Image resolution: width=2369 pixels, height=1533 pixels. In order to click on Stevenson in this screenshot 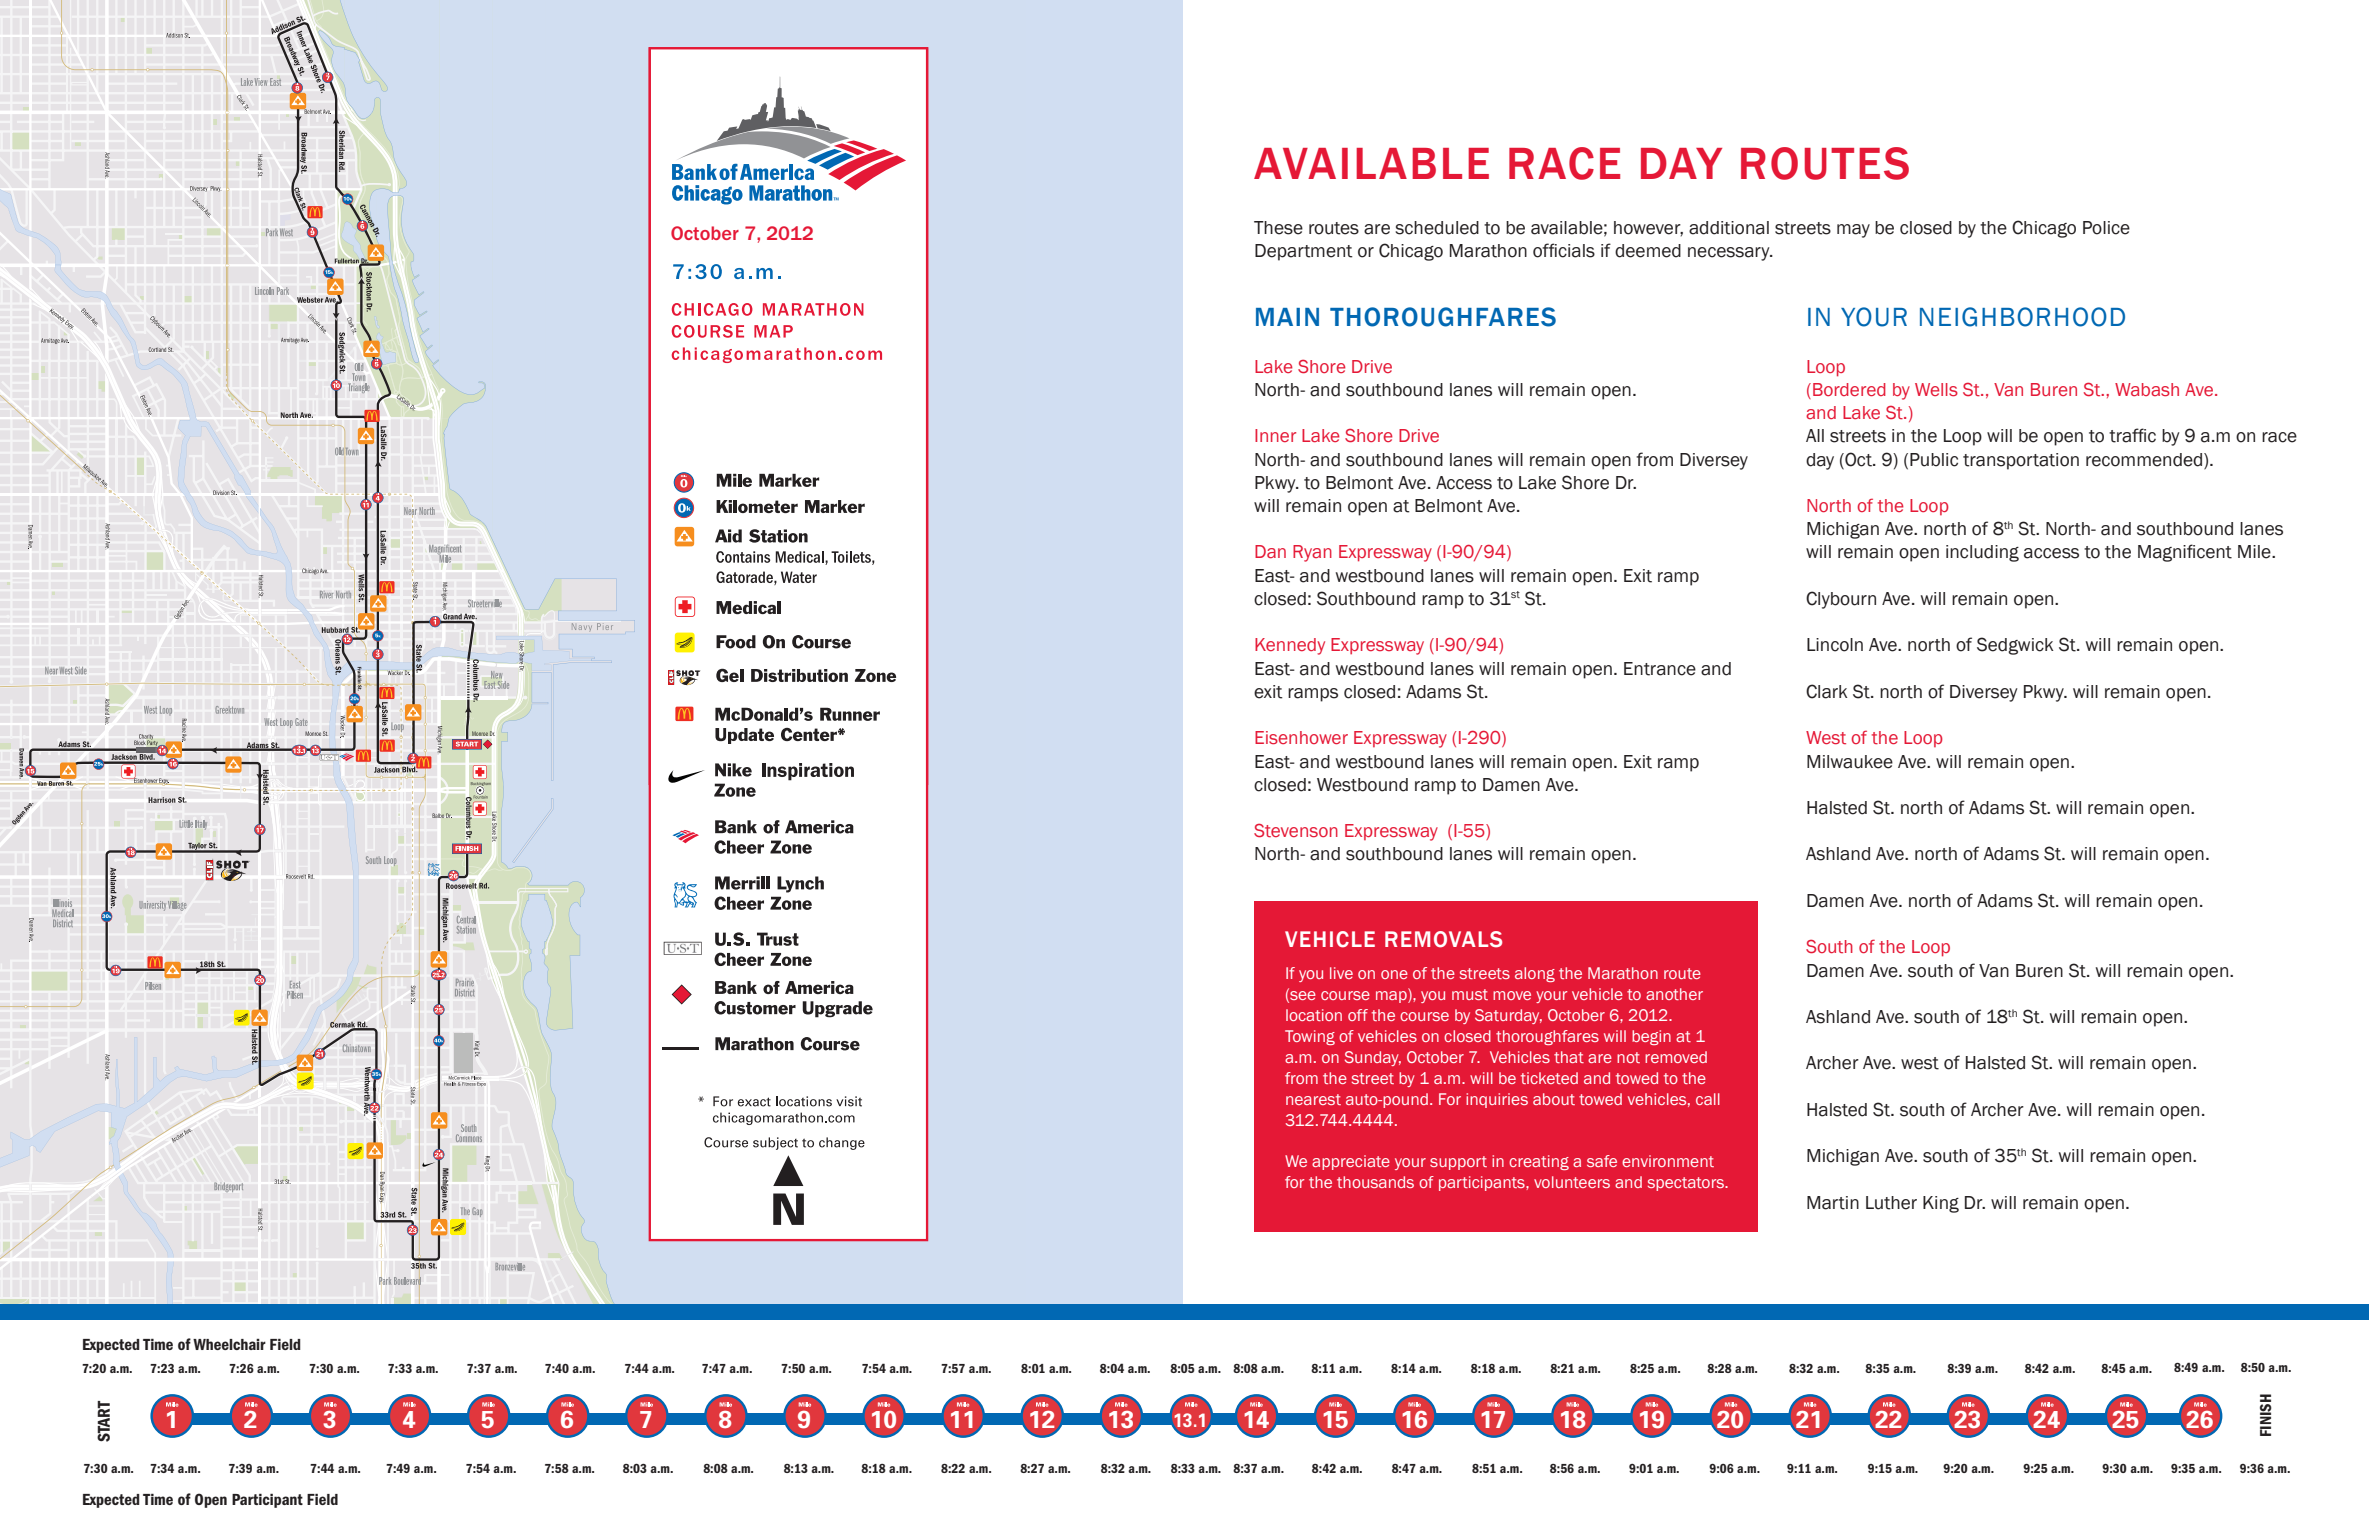, I will do `click(1296, 830)`.
